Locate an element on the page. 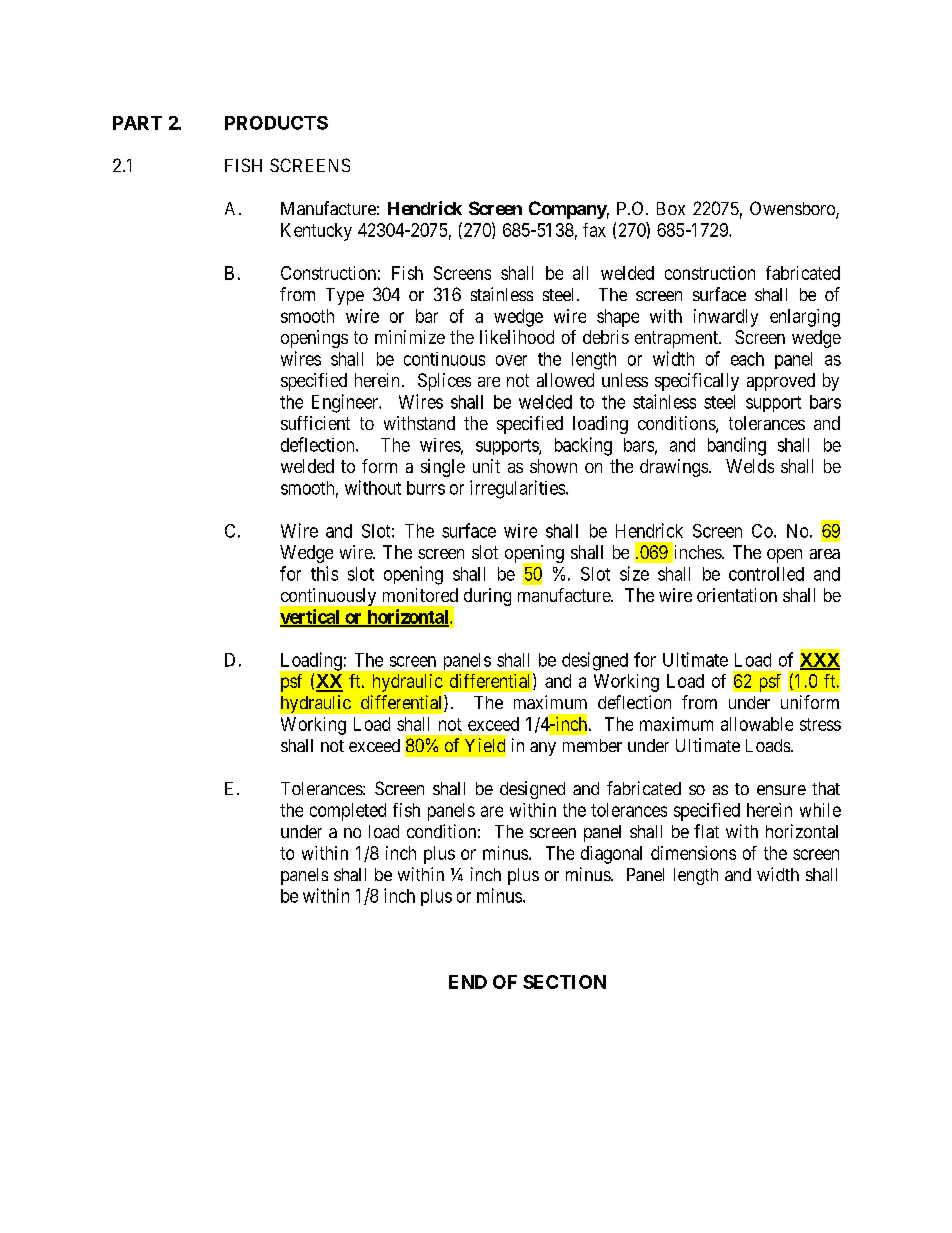  PART is located at coordinates (137, 123).
